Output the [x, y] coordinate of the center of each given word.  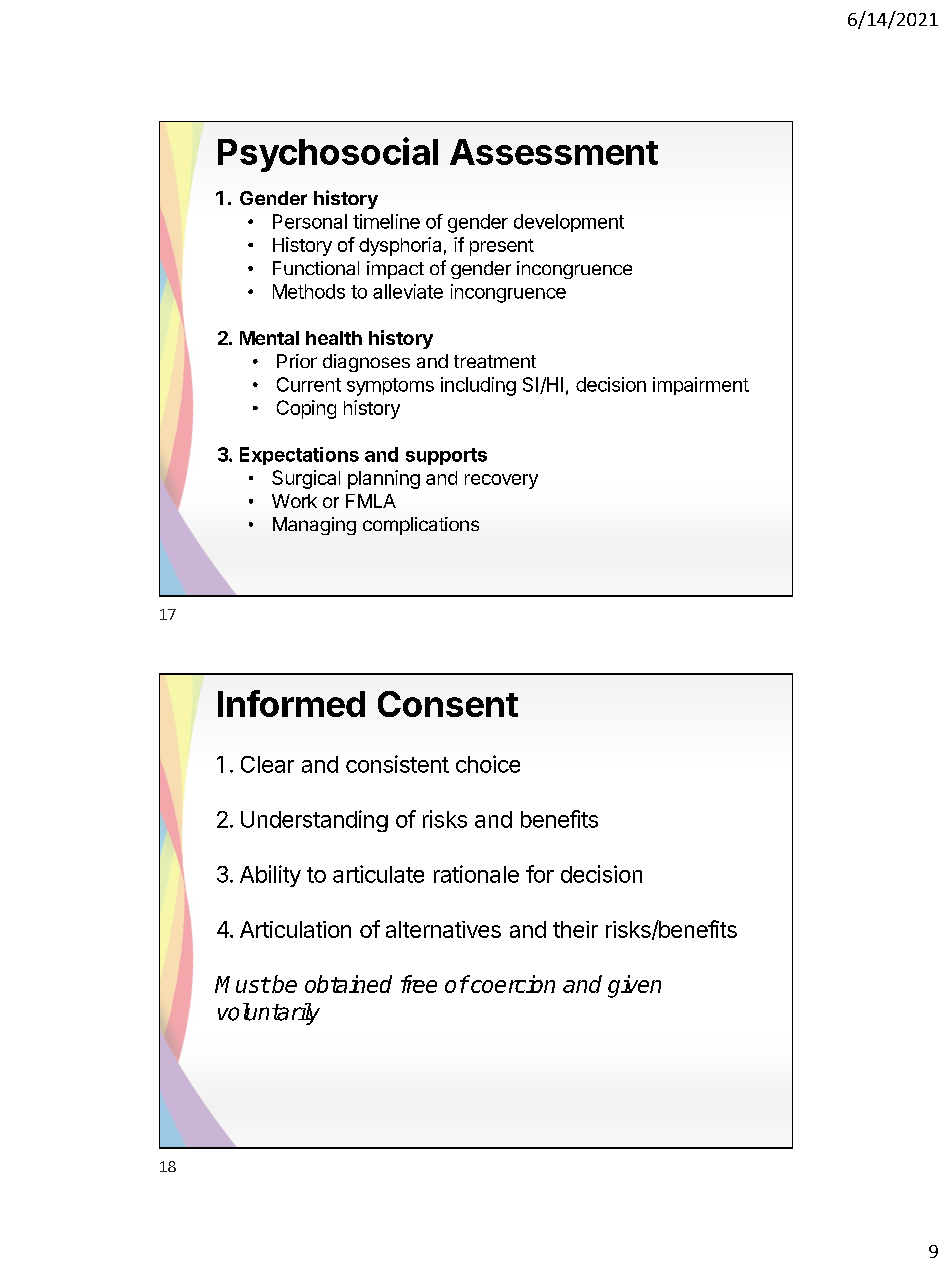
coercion [512, 984]
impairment [701, 386]
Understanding [314, 821]
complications [421, 526]
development [569, 223]
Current [309, 384]
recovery [501, 481]
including [478, 386]
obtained [348, 984]
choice [488, 764]
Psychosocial [328, 154]
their [575, 929]
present [502, 247]
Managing [314, 526]
